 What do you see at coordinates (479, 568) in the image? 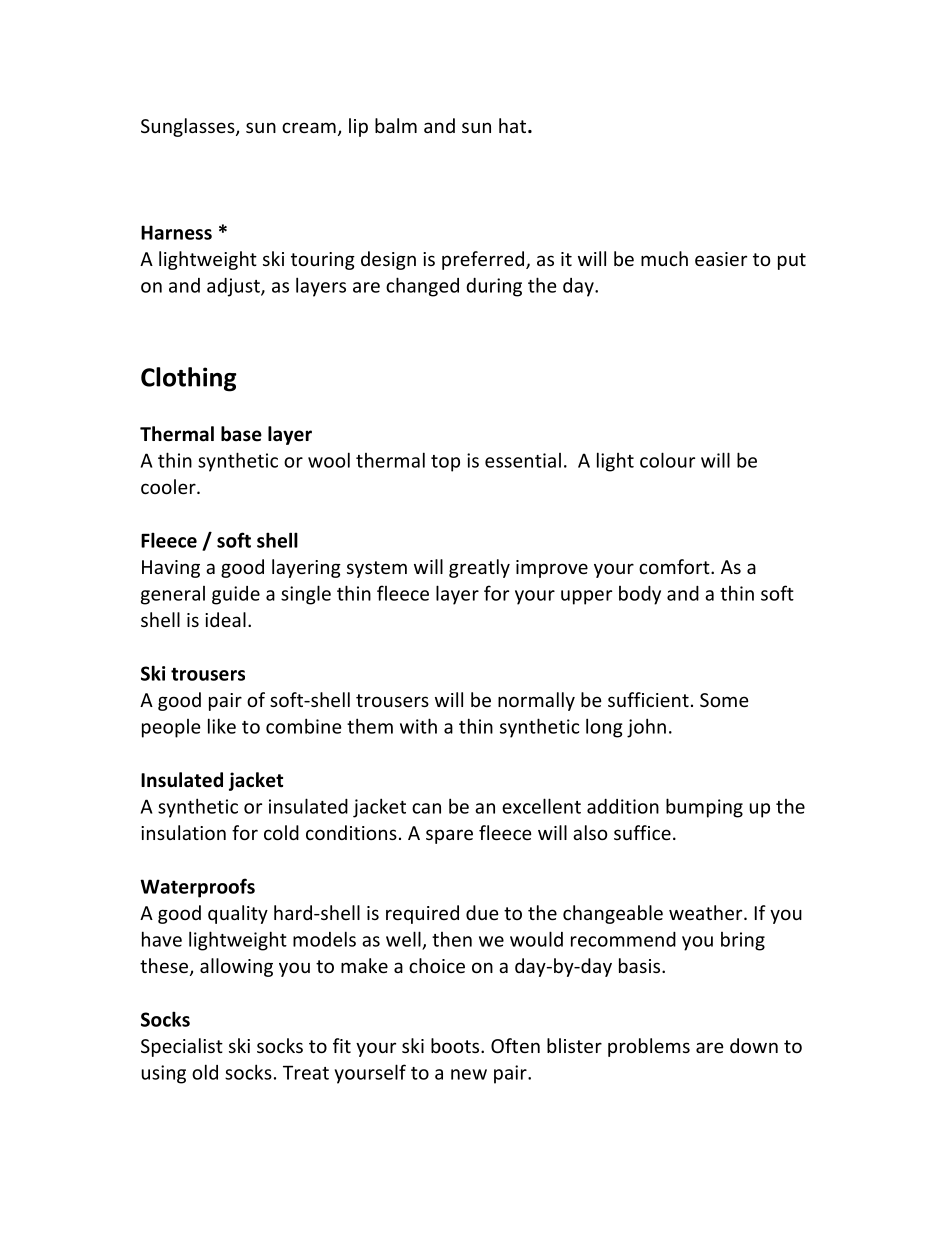
I see `greatly` at bounding box center [479, 568].
